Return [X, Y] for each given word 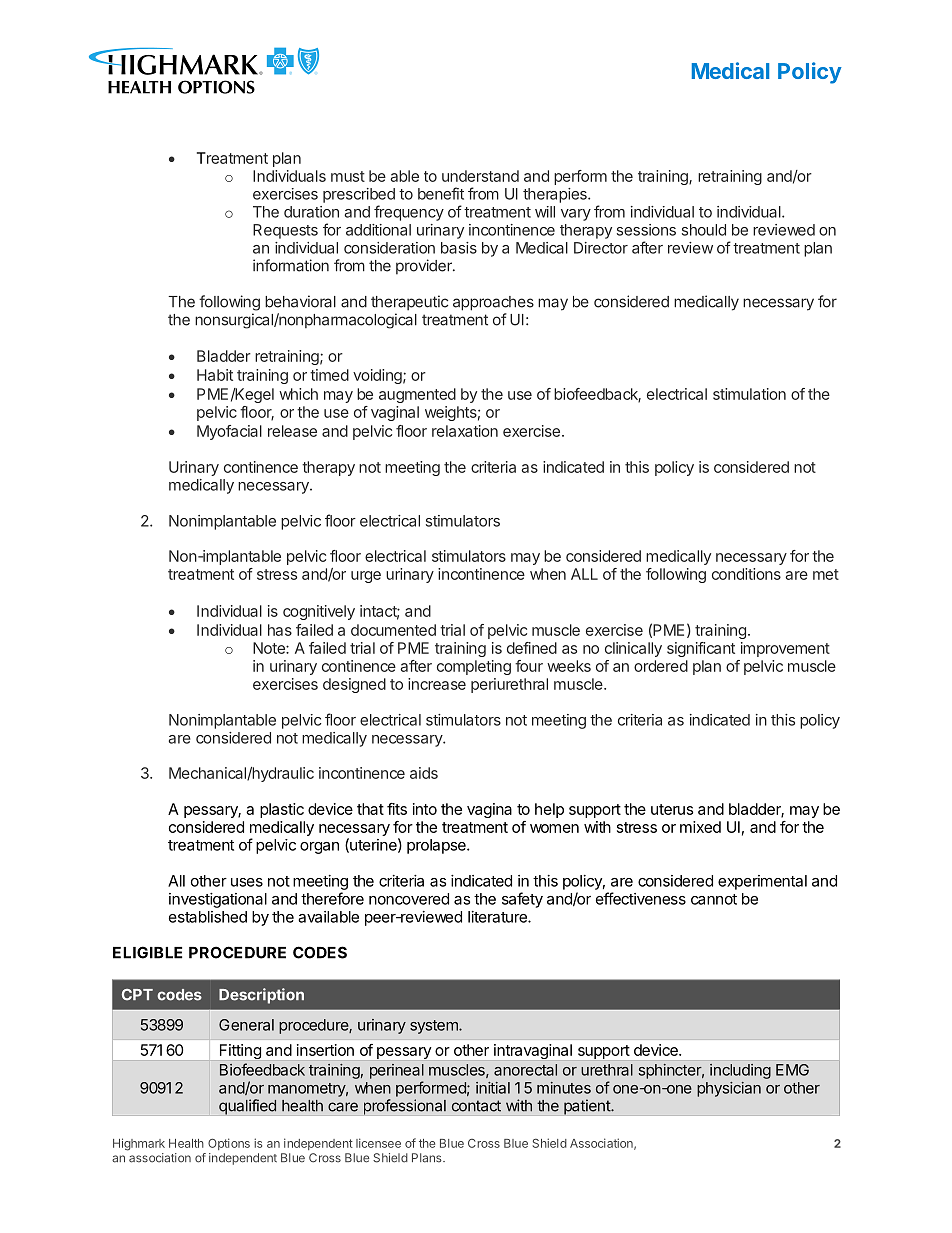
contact [476, 1106]
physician [729, 1089]
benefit [441, 193]
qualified [247, 1107]
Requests [285, 231]
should [704, 230]
